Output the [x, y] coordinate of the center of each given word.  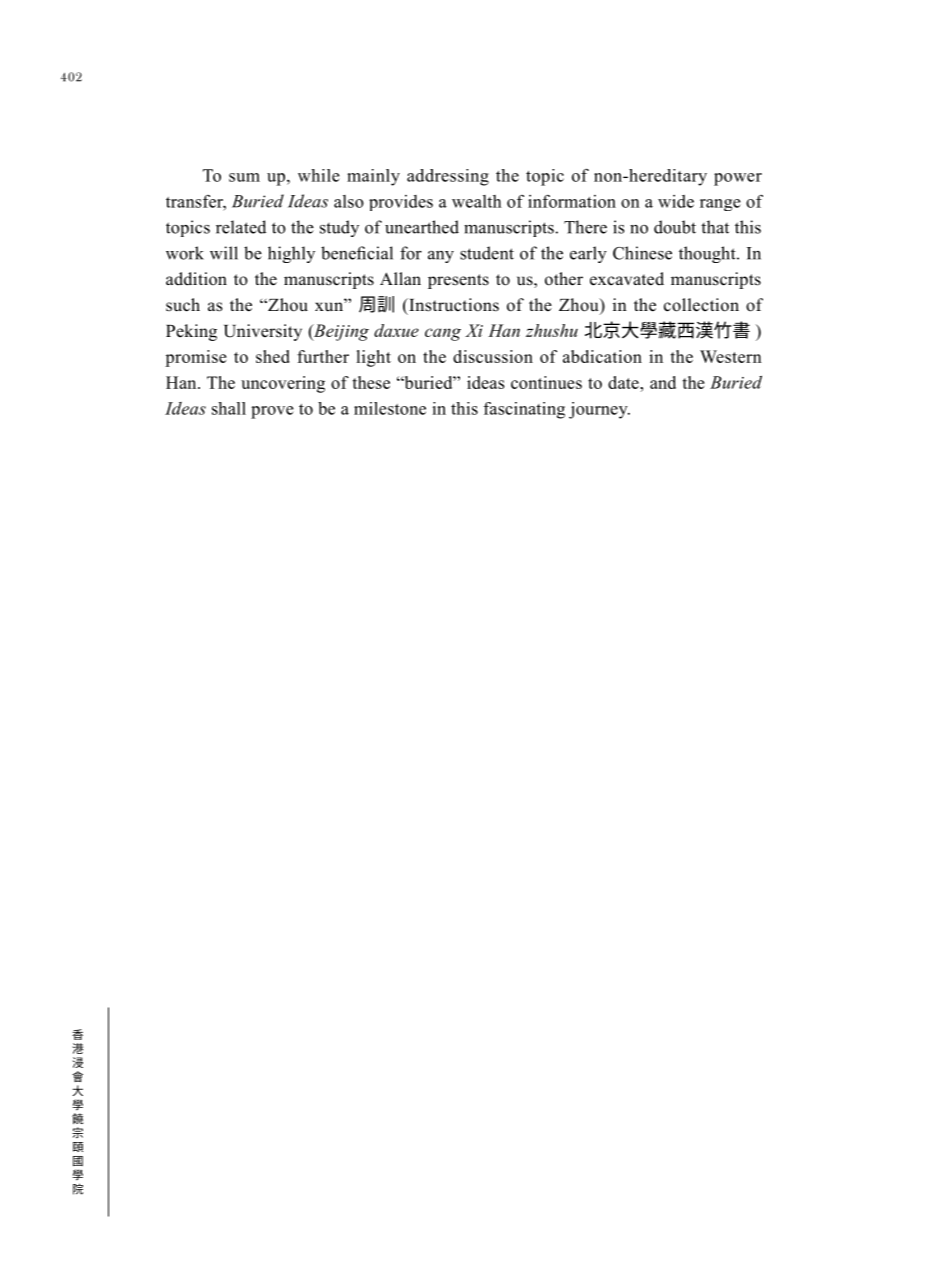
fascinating [524, 410]
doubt [675, 227]
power [738, 179]
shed [273, 356]
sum [244, 177]
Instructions [453, 305]
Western [731, 356]
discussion [493, 356]
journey [599, 410]
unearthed [422, 227]
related [241, 227]
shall [229, 408]
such [183, 305]
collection [701, 305]
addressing [448, 177]
